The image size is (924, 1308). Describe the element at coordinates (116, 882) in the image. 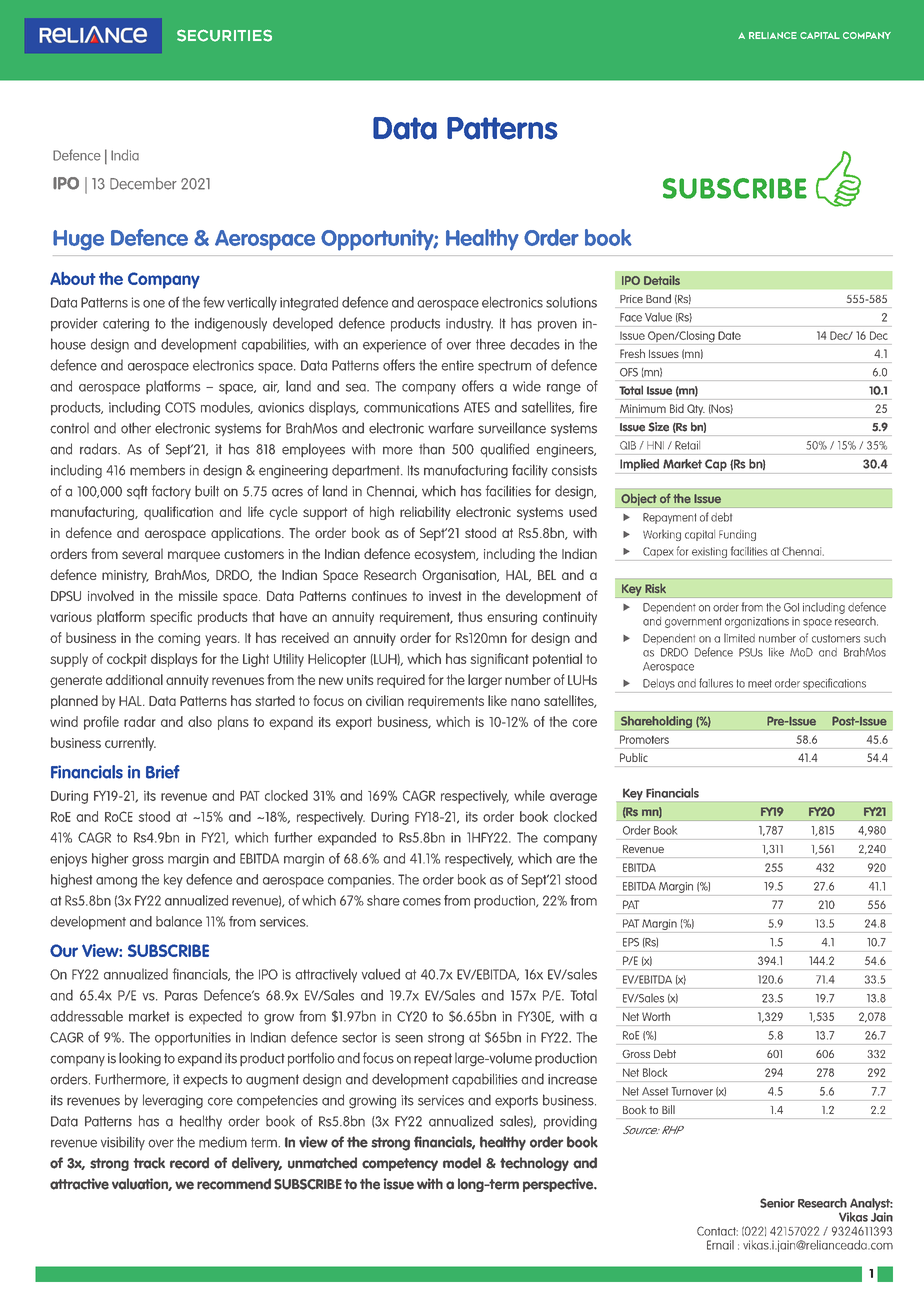

I see `among` at that location.
